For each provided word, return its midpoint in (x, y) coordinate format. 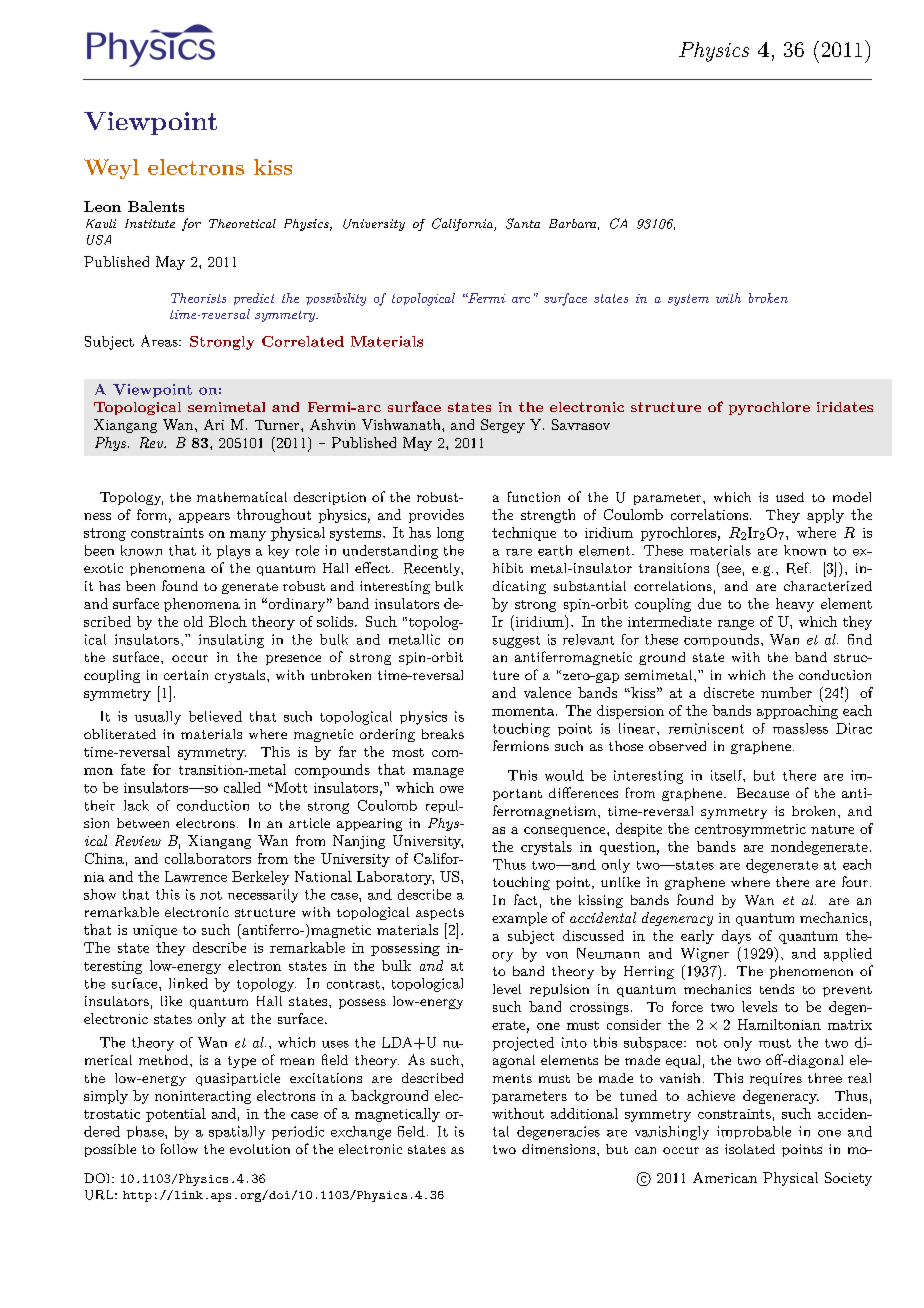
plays (233, 552)
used (790, 497)
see (731, 569)
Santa (523, 223)
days (736, 937)
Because (763, 793)
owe (452, 789)
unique (155, 931)
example (519, 919)
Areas (160, 341)
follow (179, 1148)
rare (519, 552)
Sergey (503, 426)
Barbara (572, 223)
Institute (150, 223)
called (242, 787)
